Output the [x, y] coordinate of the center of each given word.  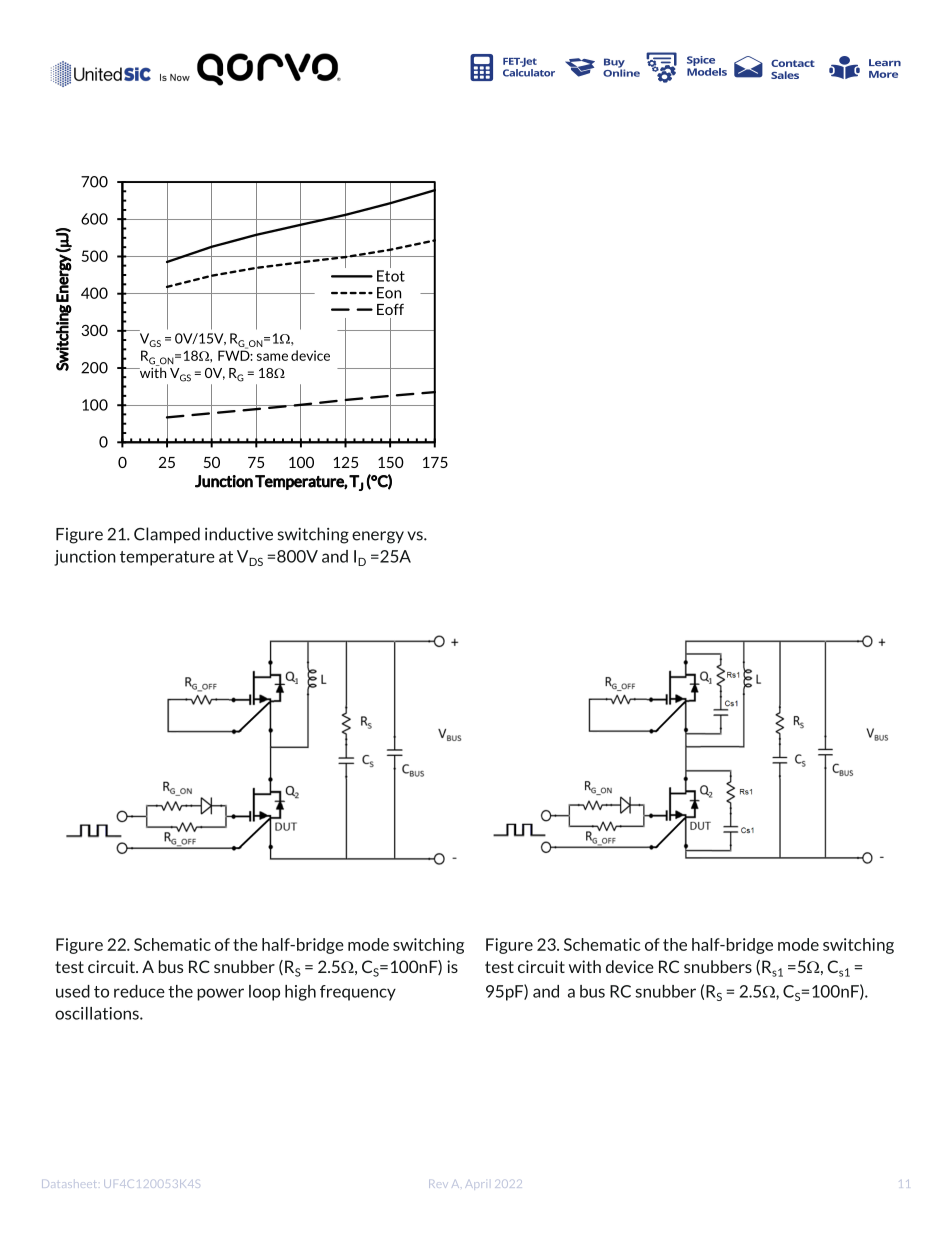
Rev [438, 1184]
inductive [239, 534]
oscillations [98, 1013]
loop [264, 993]
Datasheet [68, 1184]
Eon [389, 293]
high [300, 993]
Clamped [167, 535]
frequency [358, 993]
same [272, 357]
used [73, 991]
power [220, 994]
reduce [139, 991]
